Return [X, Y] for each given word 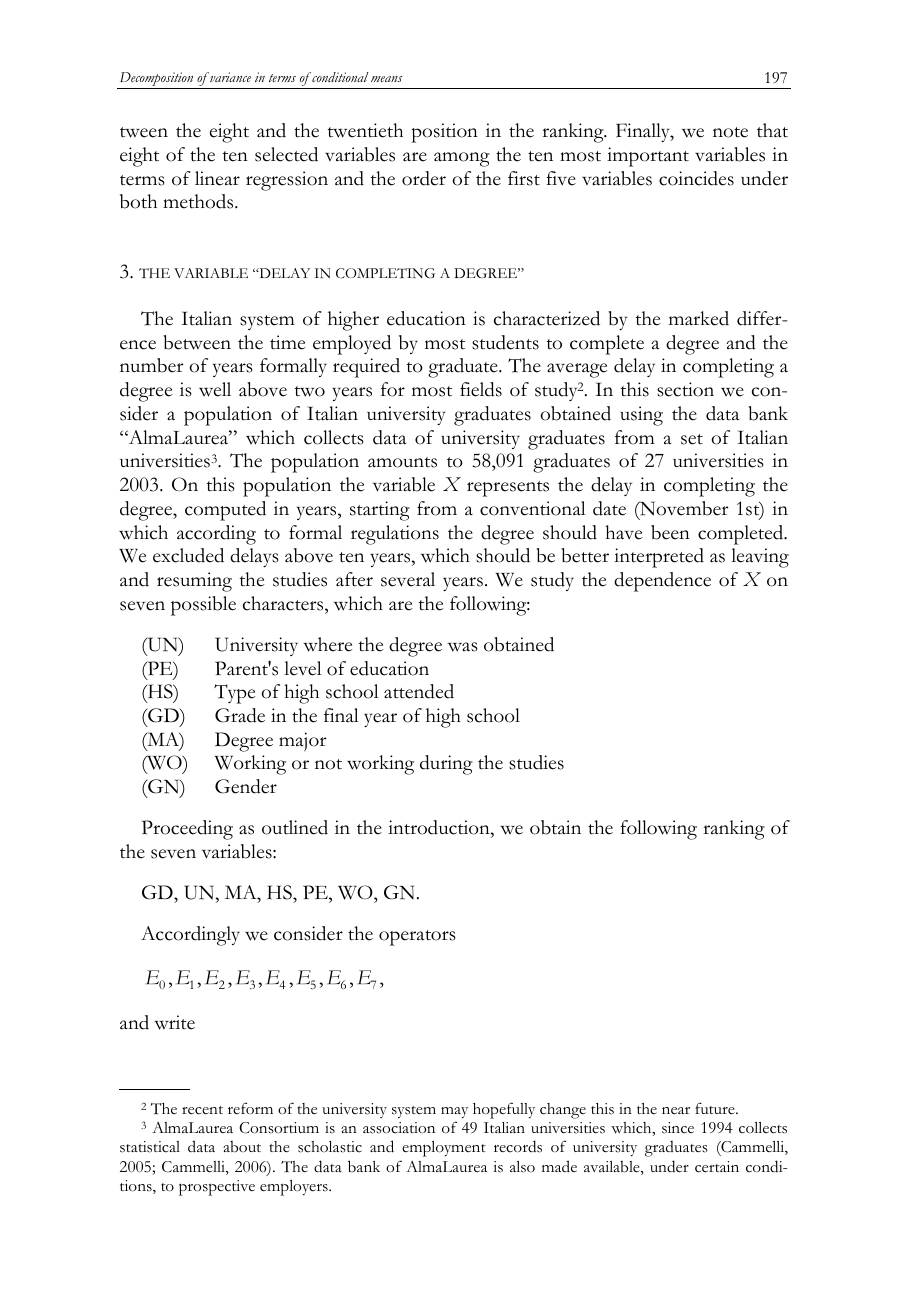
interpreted [659, 558]
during [446, 765]
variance [229, 77]
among [462, 159]
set [692, 439]
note [730, 132]
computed [225, 511]
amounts [402, 462]
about [242, 1147]
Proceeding [187, 830]
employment [444, 1149]
